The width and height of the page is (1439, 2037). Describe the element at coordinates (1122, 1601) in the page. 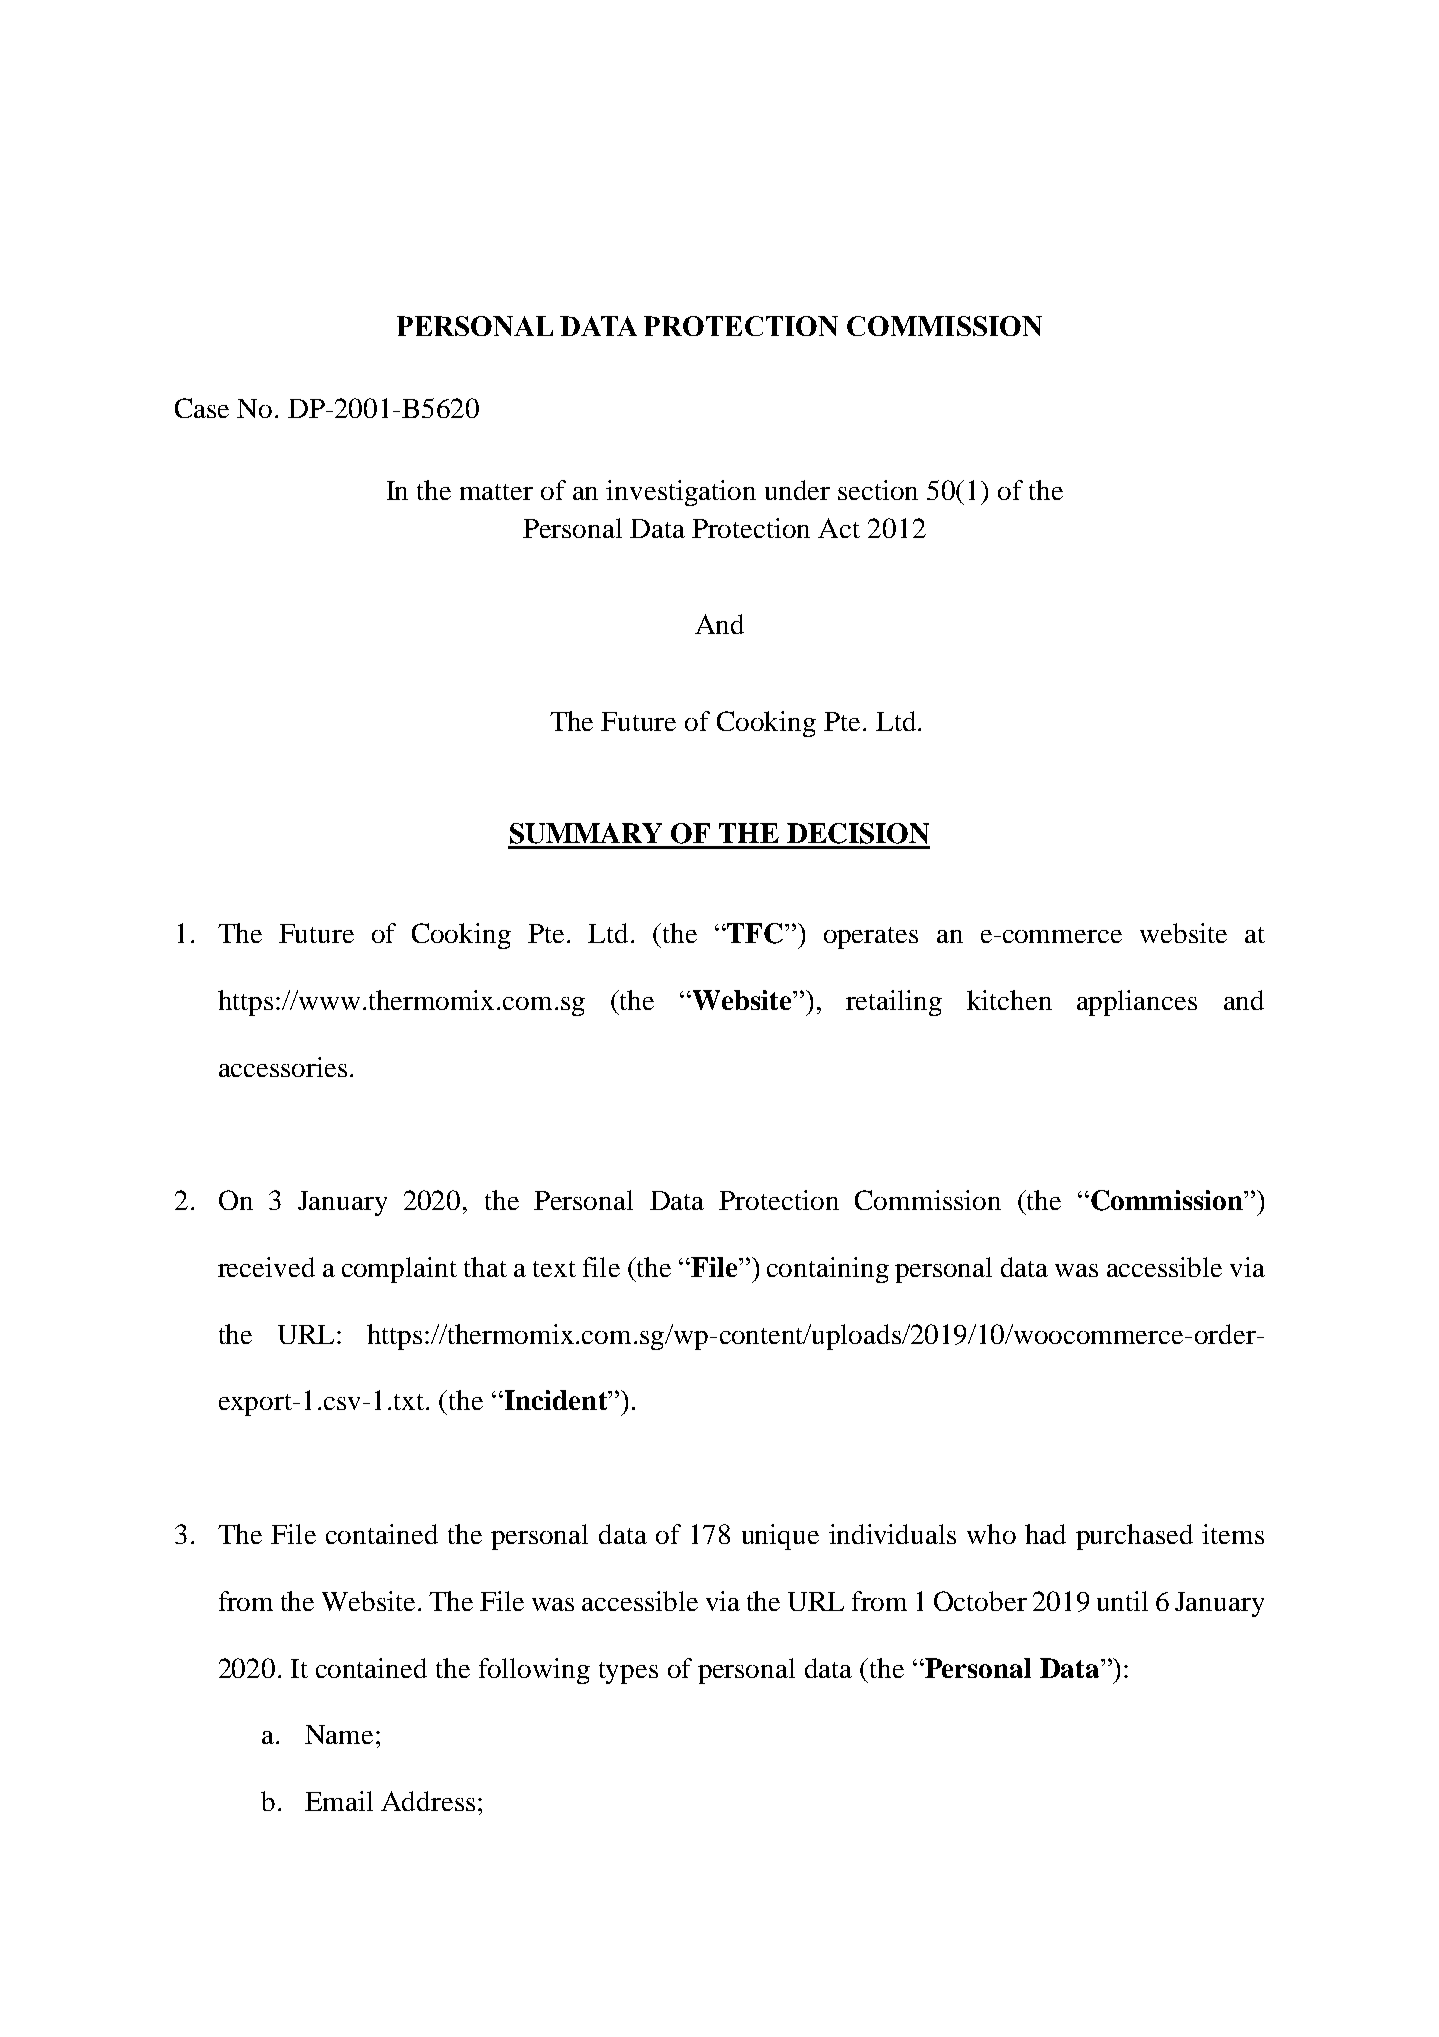

I see `until` at that location.
